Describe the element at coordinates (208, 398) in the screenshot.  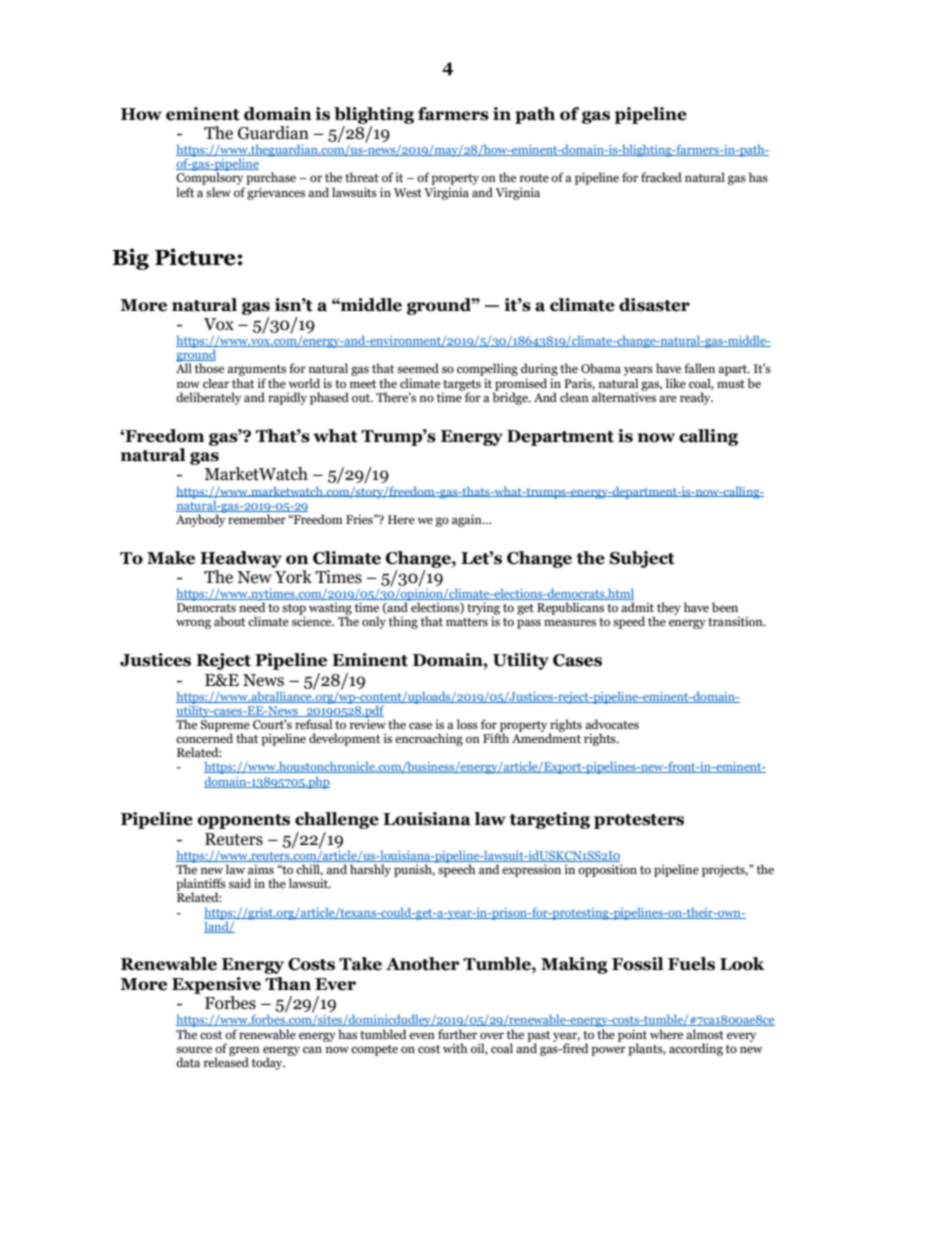
I see `deliberately` at that location.
